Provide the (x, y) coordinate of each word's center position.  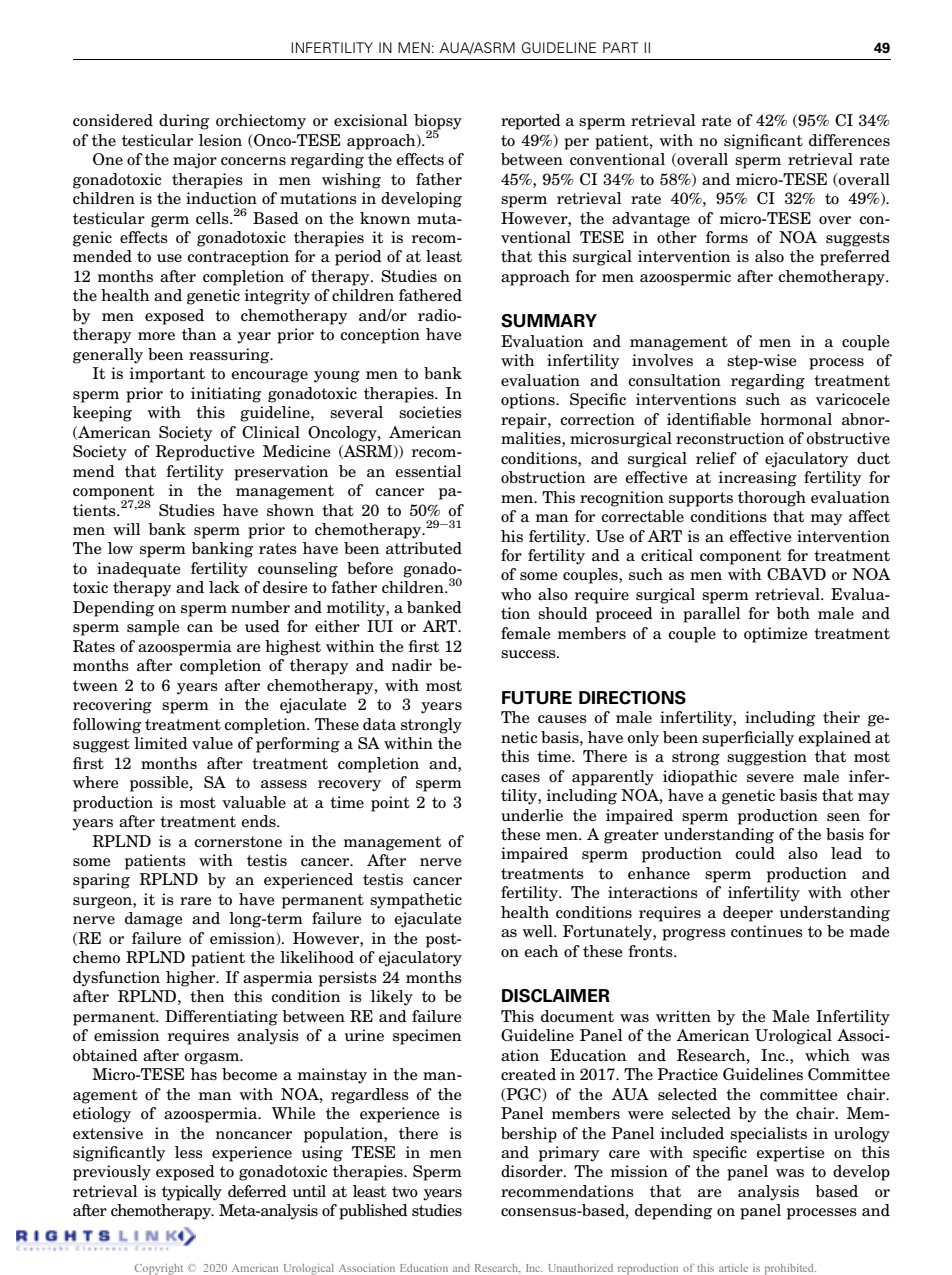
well (538, 931)
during (184, 122)
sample (153, 628)
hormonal (796, 419)
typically (192, 1193)
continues (767, 931)
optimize (776, 635)
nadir (412, 665)
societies (430, 412)
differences (849, 140)
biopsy (438, 123)
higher (192, 979)
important (167, 375)
